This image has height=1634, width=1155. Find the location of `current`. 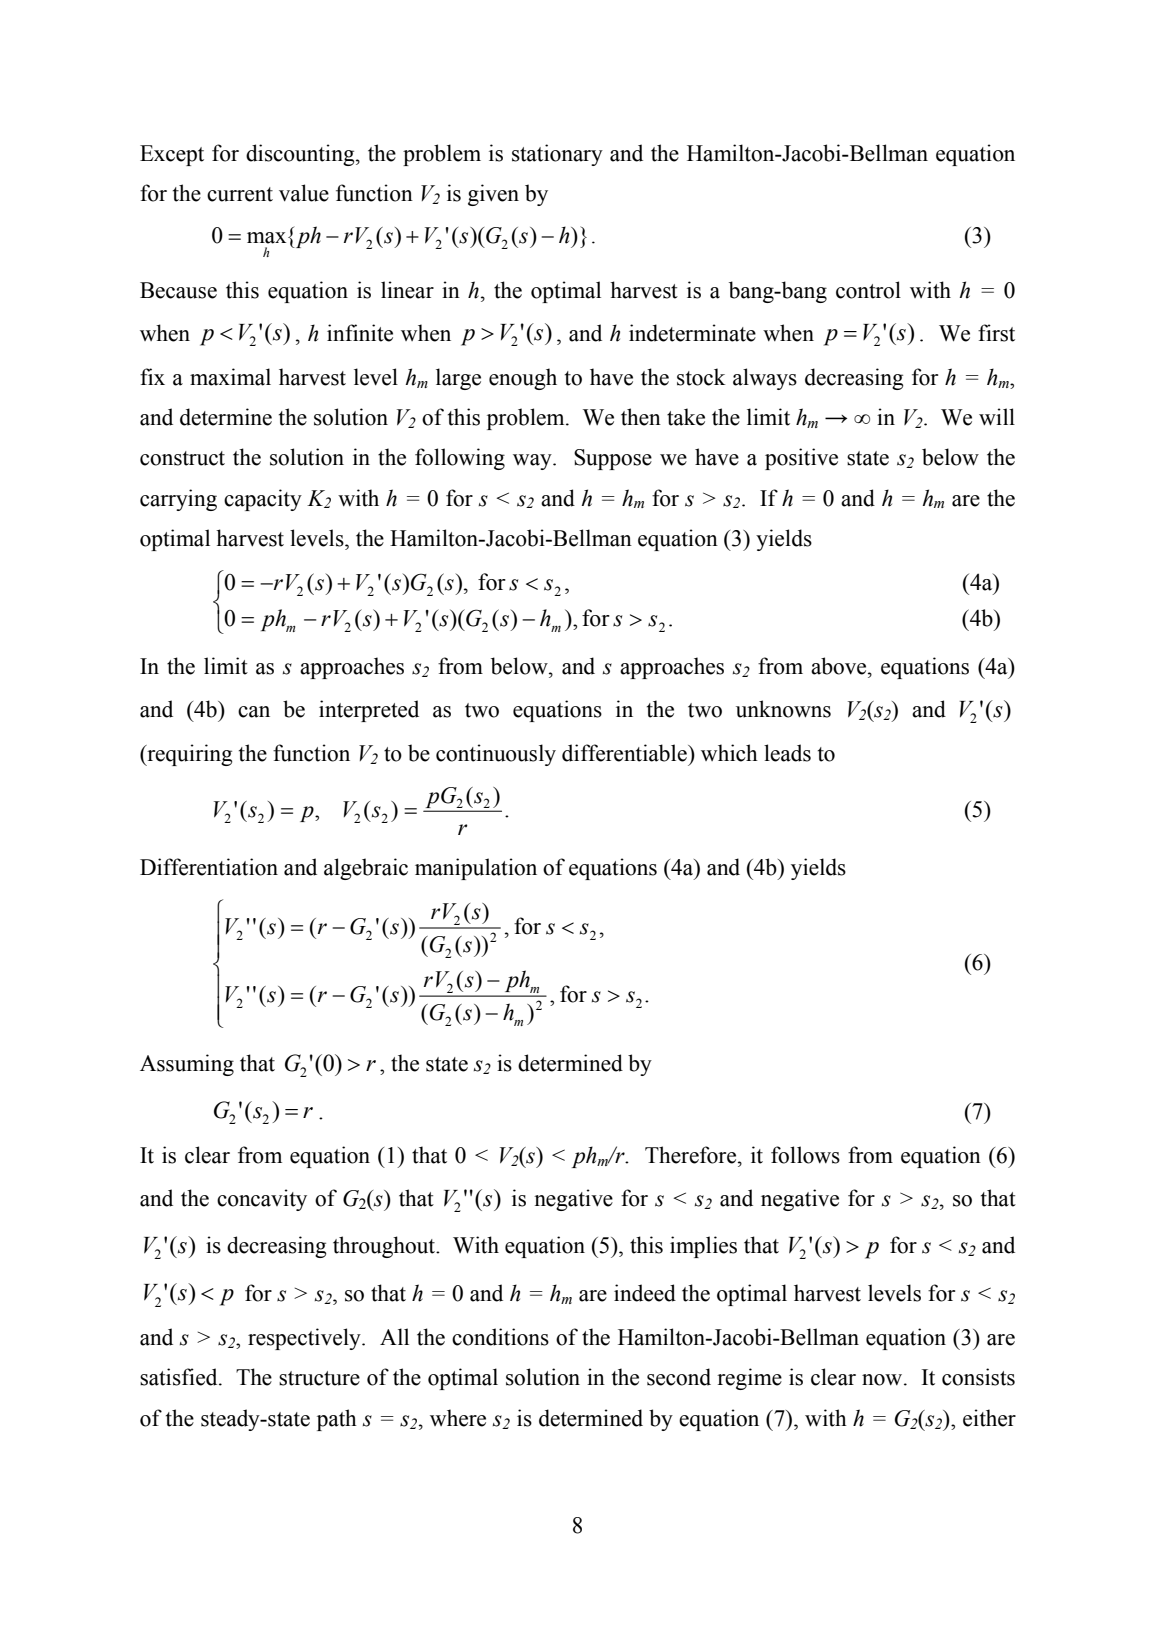

current is located at coordinates (240, 194).
